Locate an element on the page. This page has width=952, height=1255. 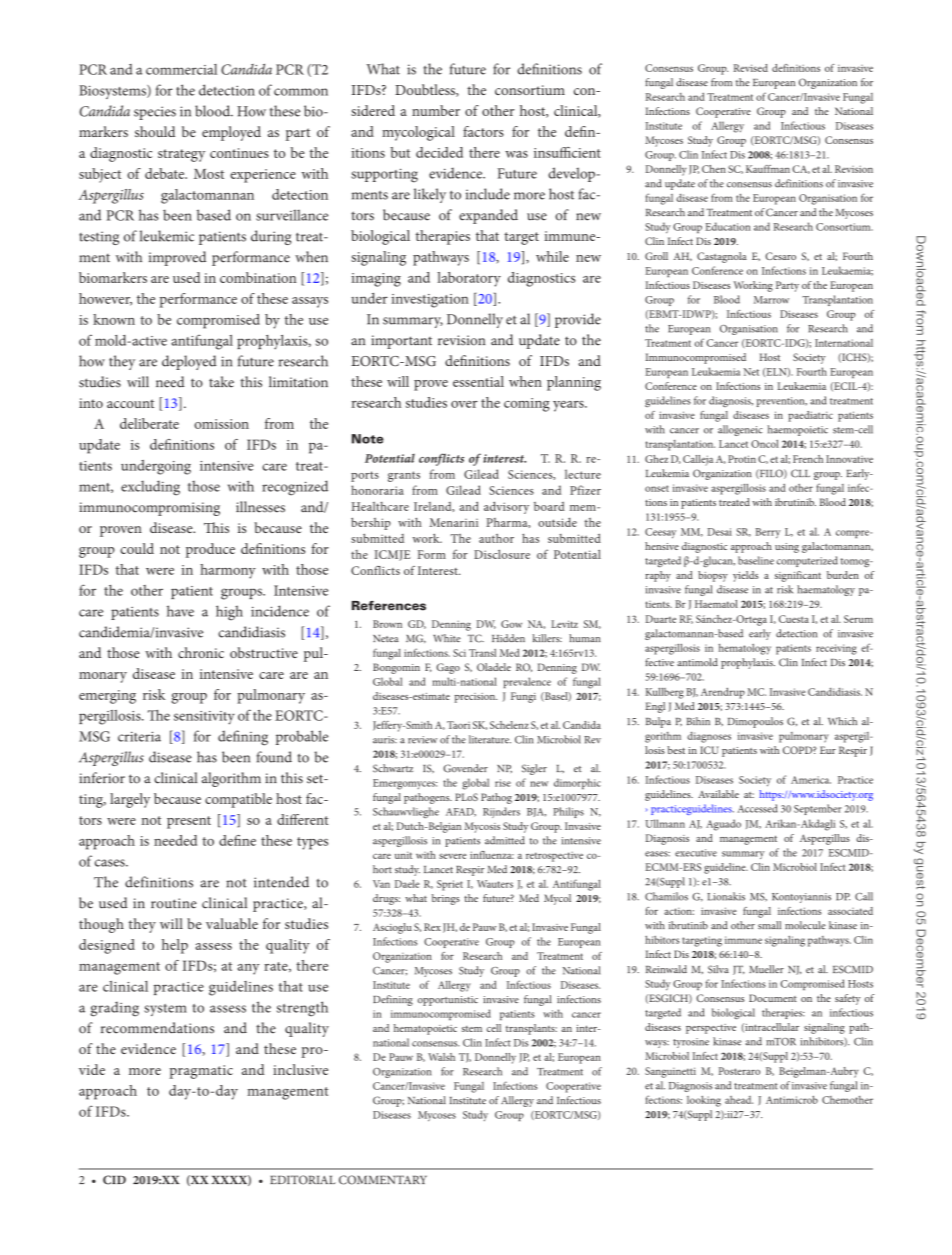
rise is located at coordinates (503, 783).
